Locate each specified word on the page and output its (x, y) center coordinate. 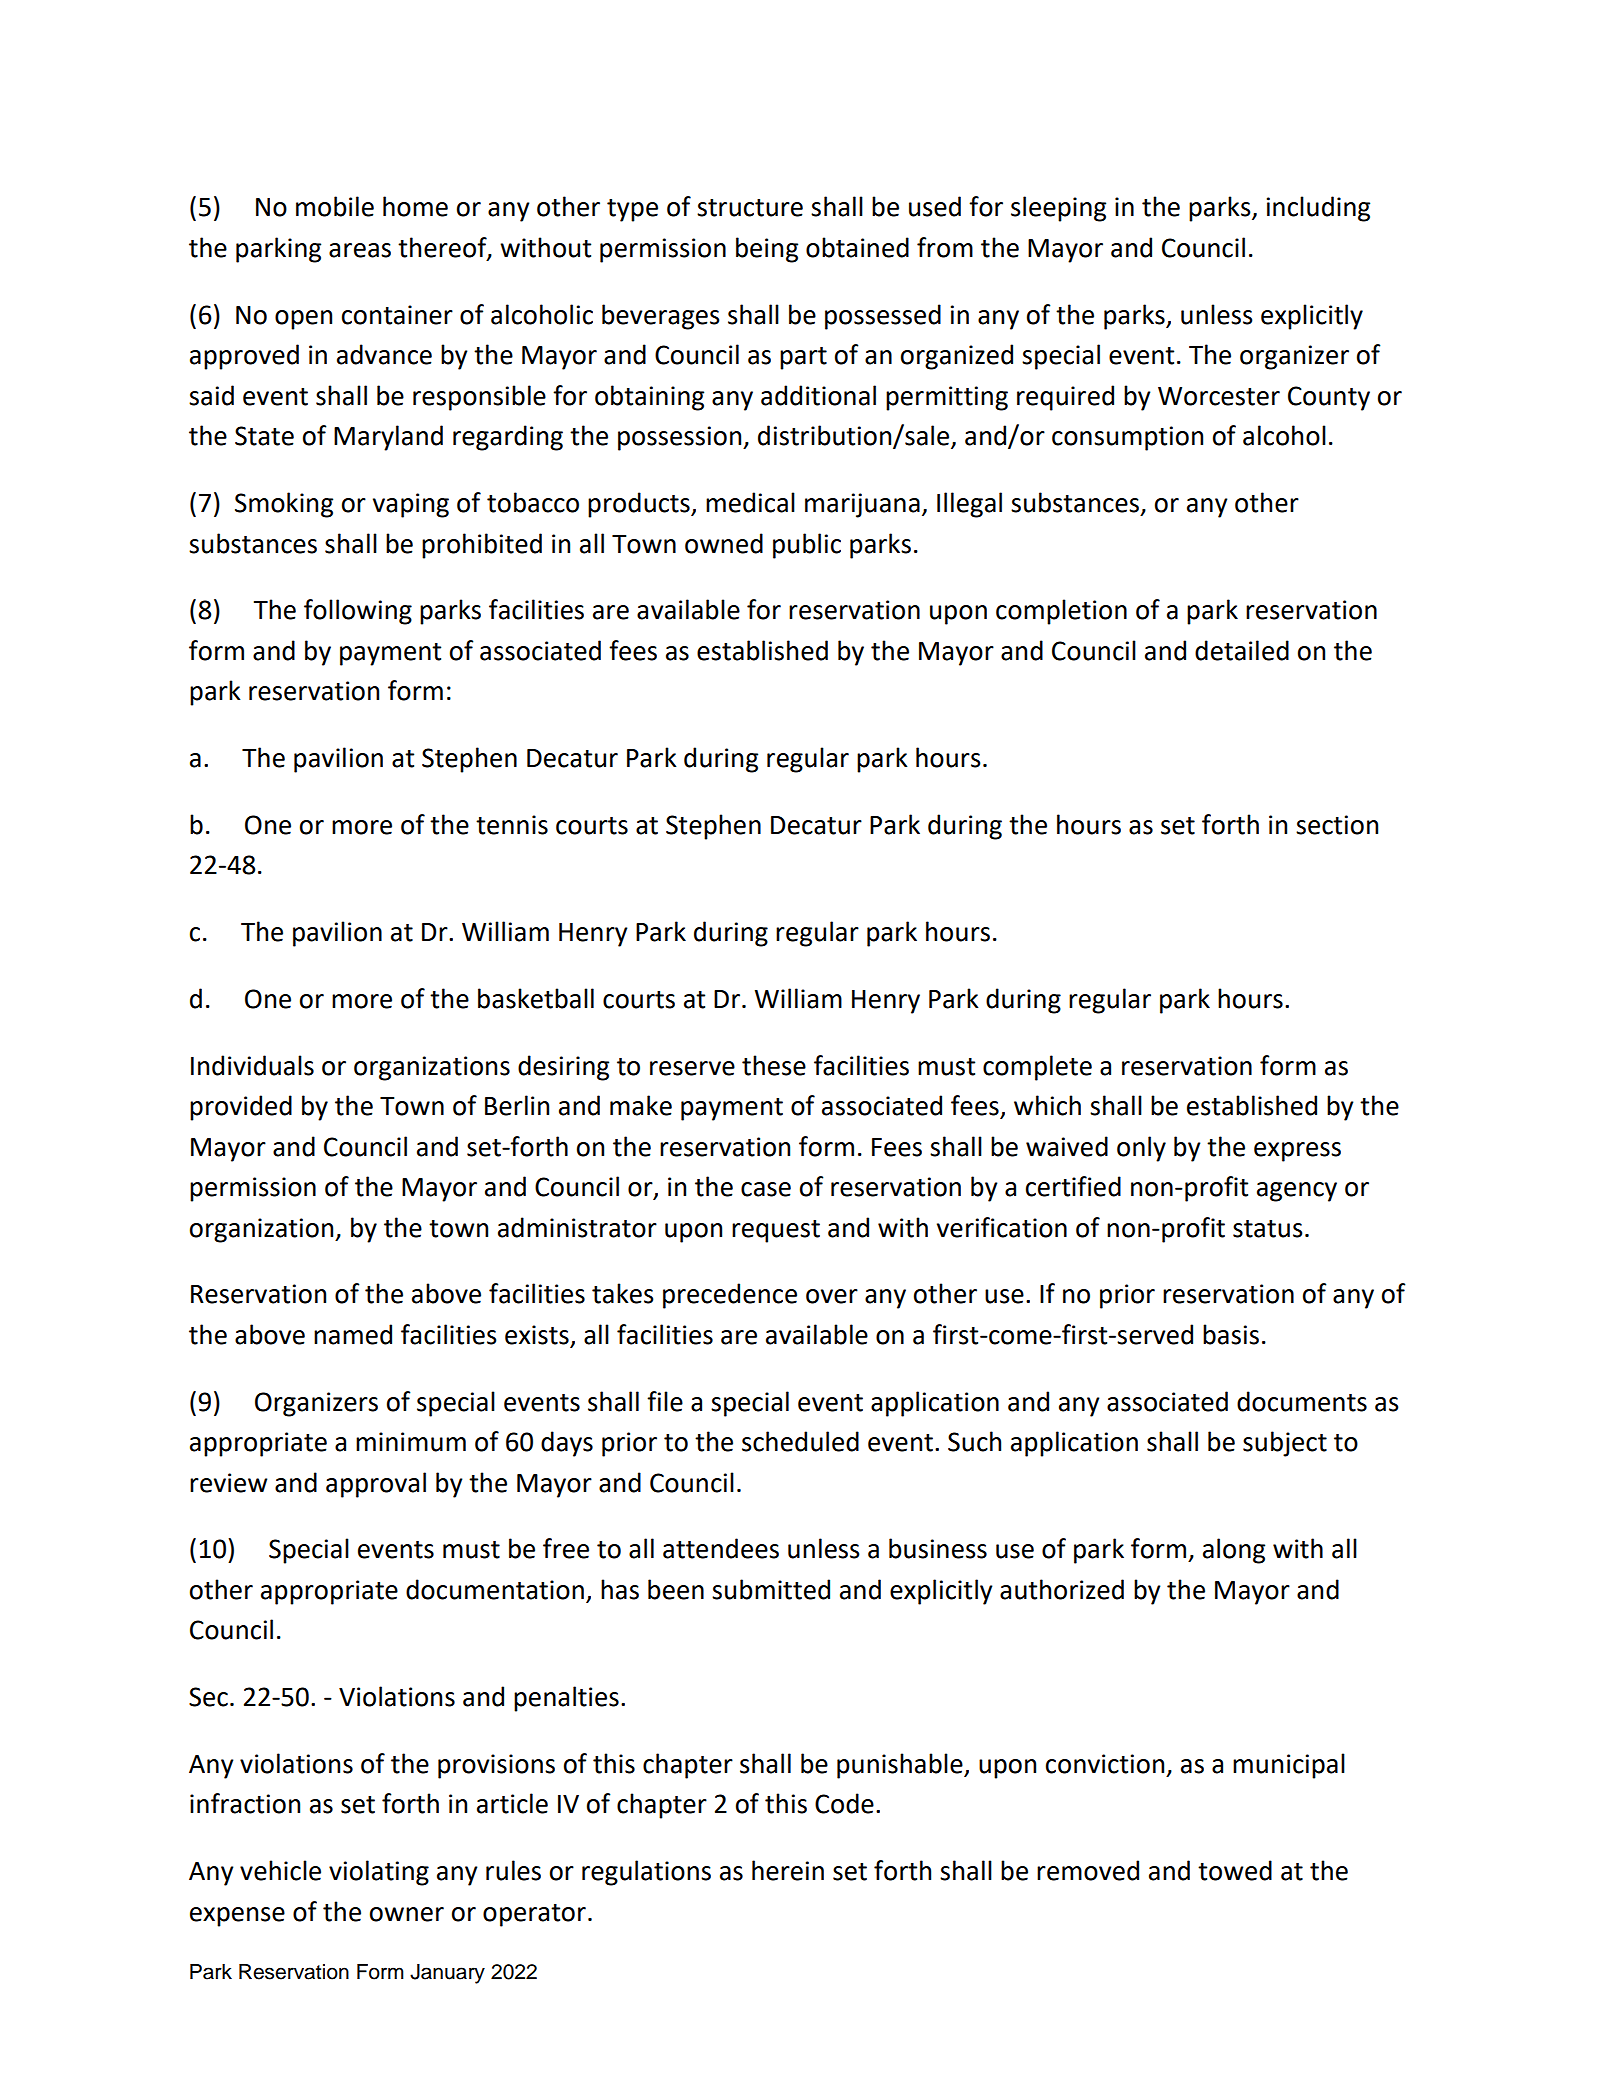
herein (788, 1870)
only (1141, 1149)
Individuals (252, 1065)
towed (1235, 1870)
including (1318, 209)
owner (407, 1914)
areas (360, 250)
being (767, 250)
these (774, 1065)
